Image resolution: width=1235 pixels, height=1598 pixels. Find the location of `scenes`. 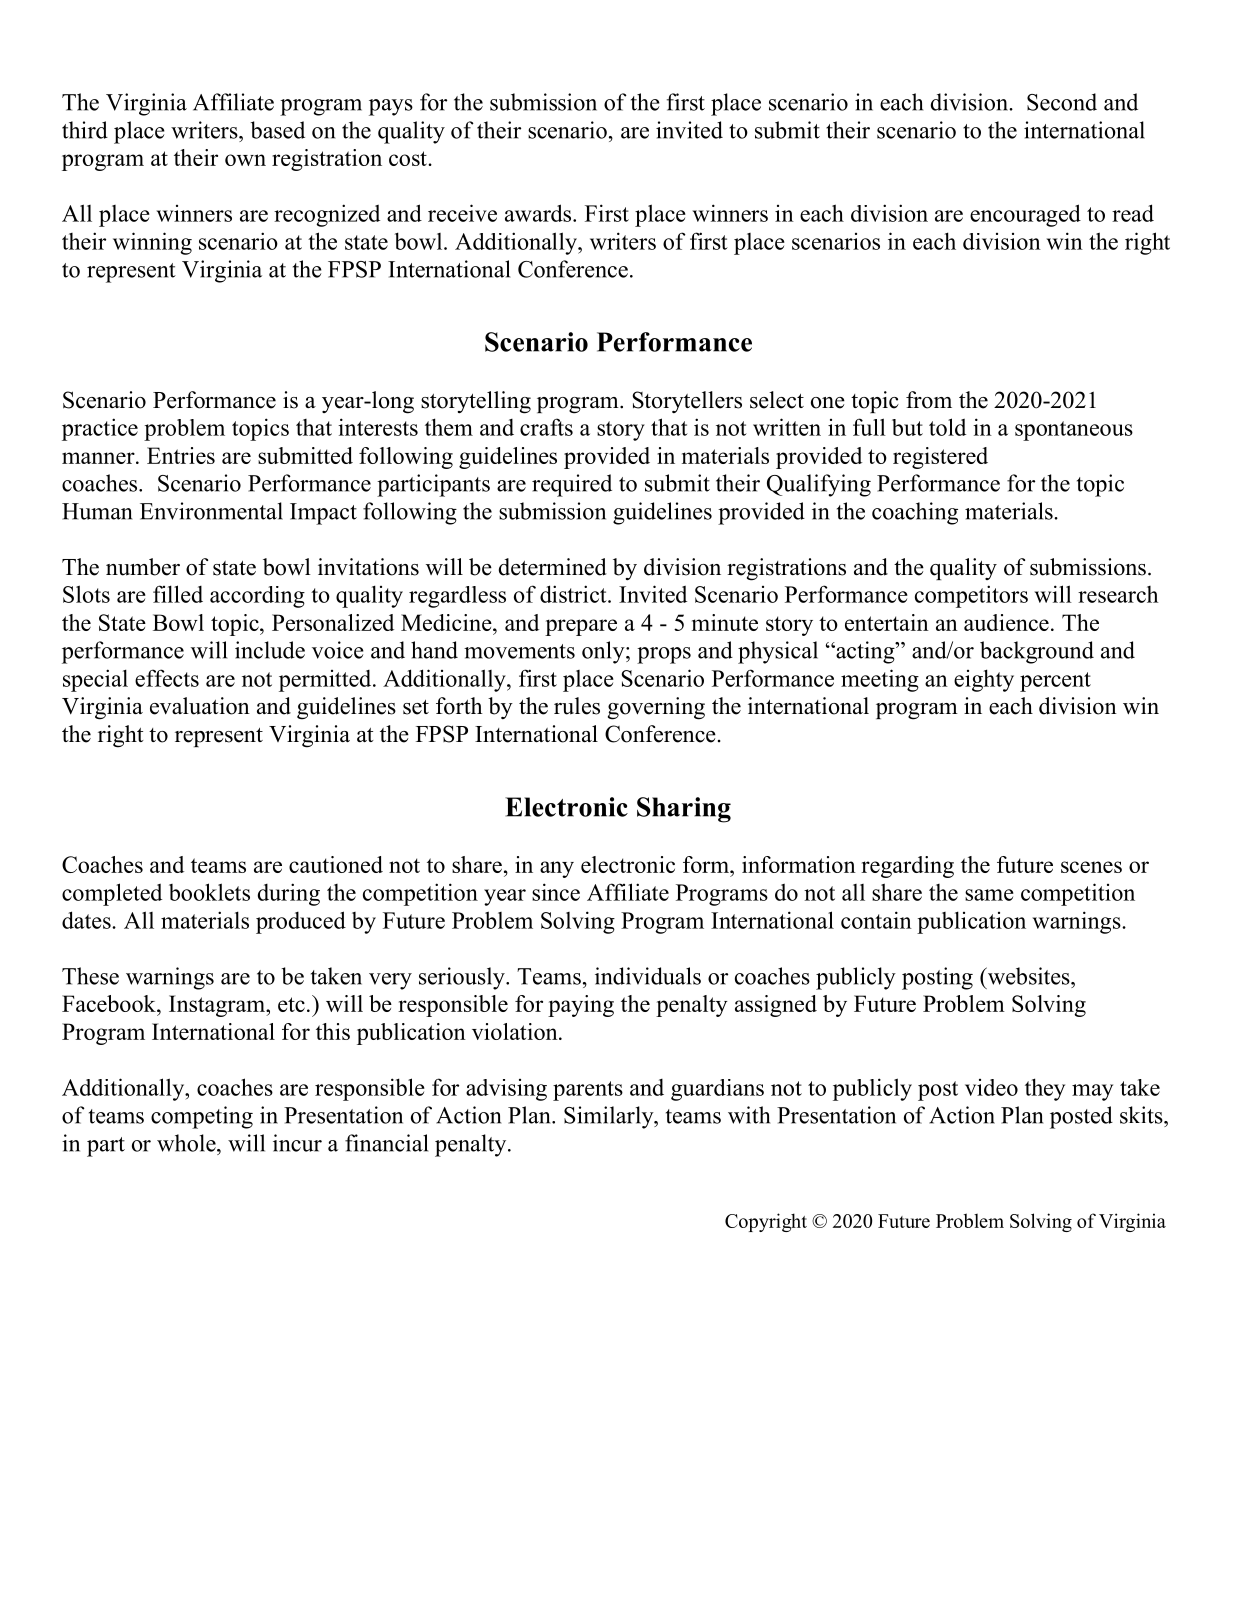

scenes is located at coordinates (1091, 867).
